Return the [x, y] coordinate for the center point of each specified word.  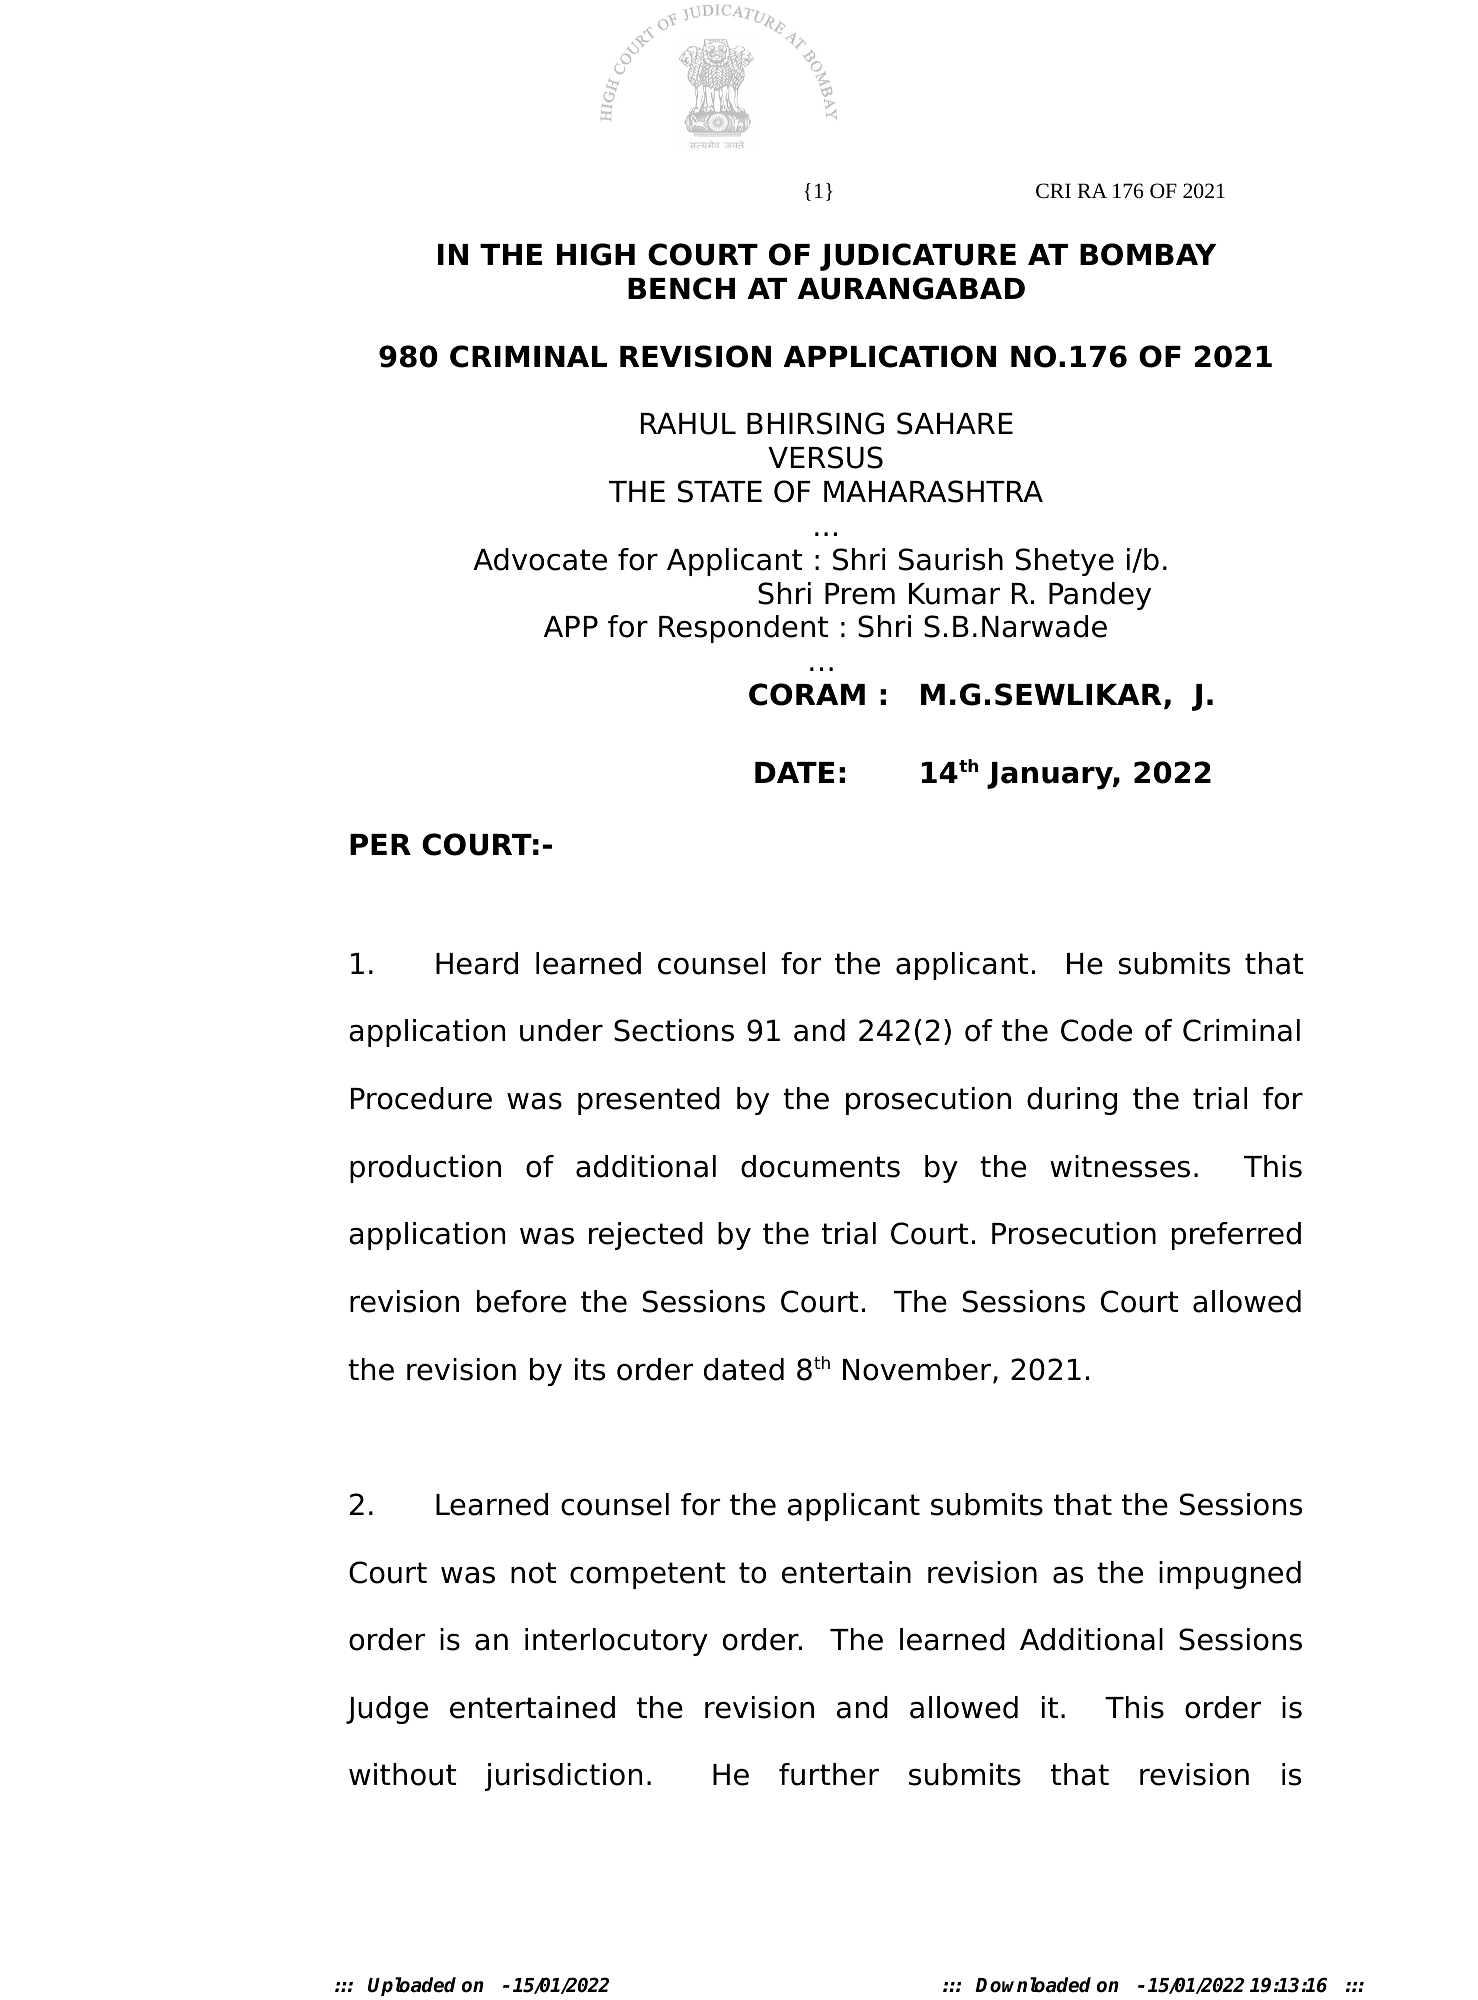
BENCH [681, 288]
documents [820, 1166]
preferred [1236, 1236]
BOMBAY [1148, 254]
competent [647, 1575]
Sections [674, 1030]
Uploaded [412, 1986]
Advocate [540, 559]
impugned [1230, 1575]
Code [1096, 1030]
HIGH [596, 254]
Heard [477, 963]
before [521, 1301]
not [533, 1573]
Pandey [1100, 596]
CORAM [807, 694]
